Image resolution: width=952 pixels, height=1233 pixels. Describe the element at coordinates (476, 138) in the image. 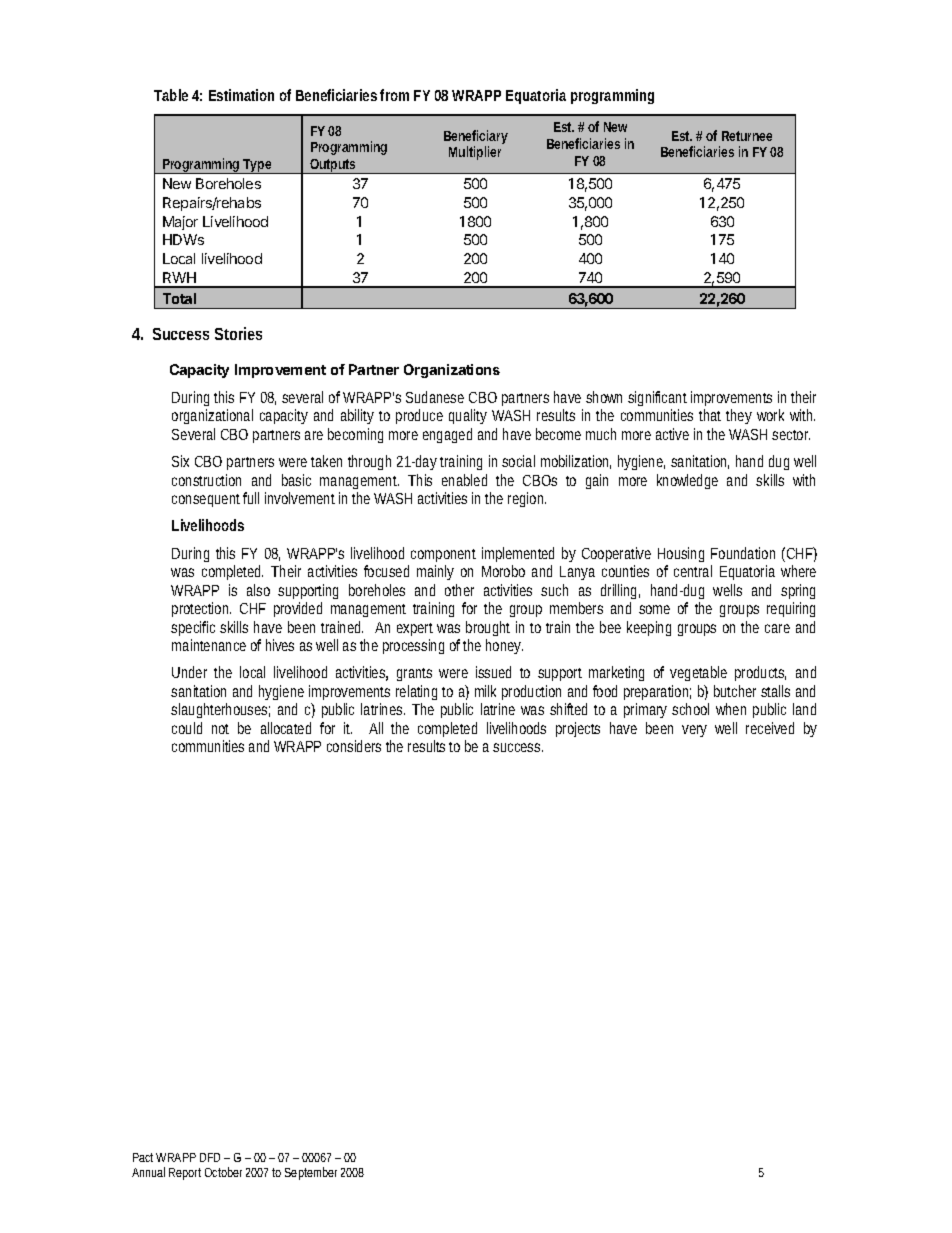

I see `Beneficiary` at that location.
